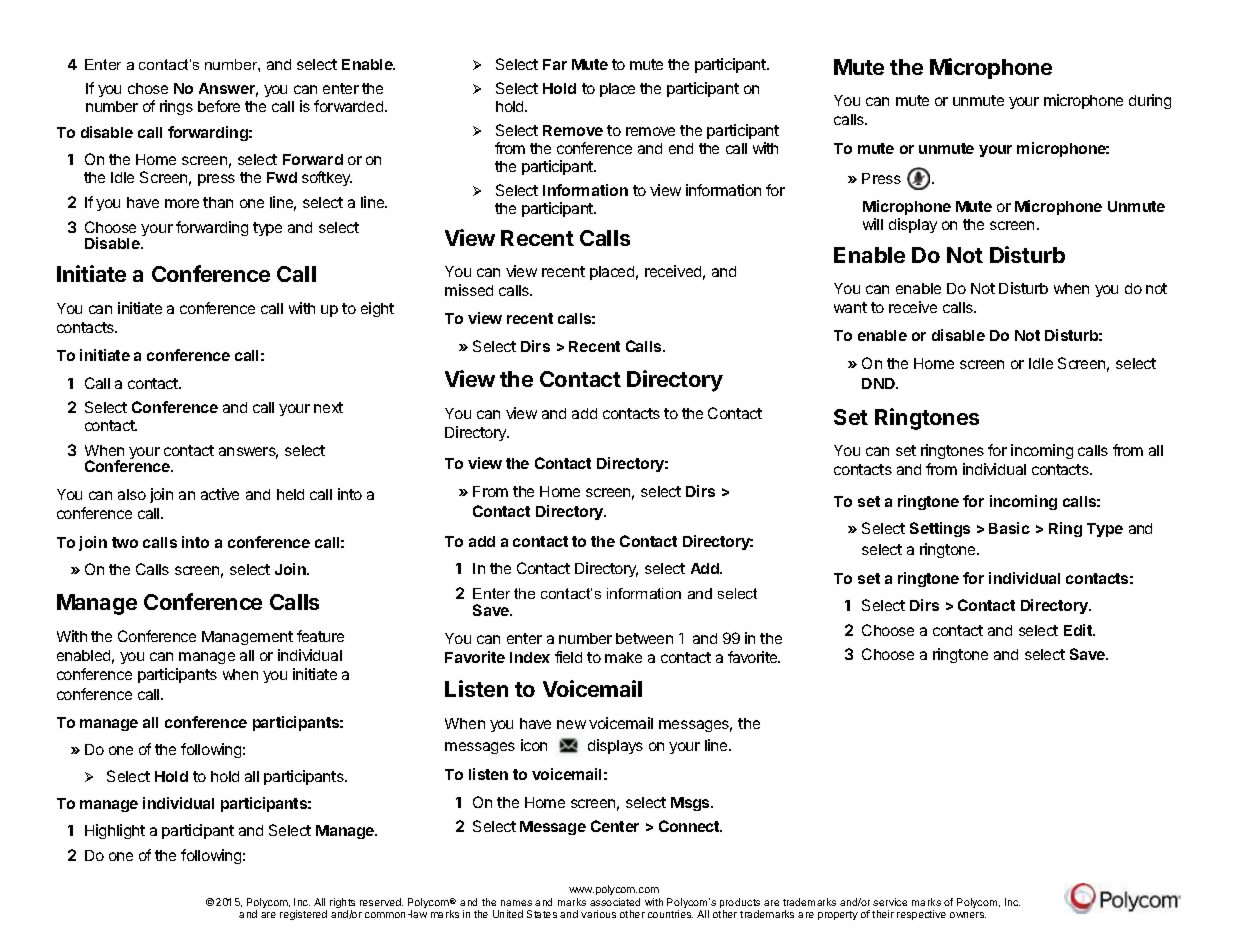 The image size is (1233, 952). What do you see at coordinates (469, 290) in the image?
I see `missed` at bounding box center [469, 290].
